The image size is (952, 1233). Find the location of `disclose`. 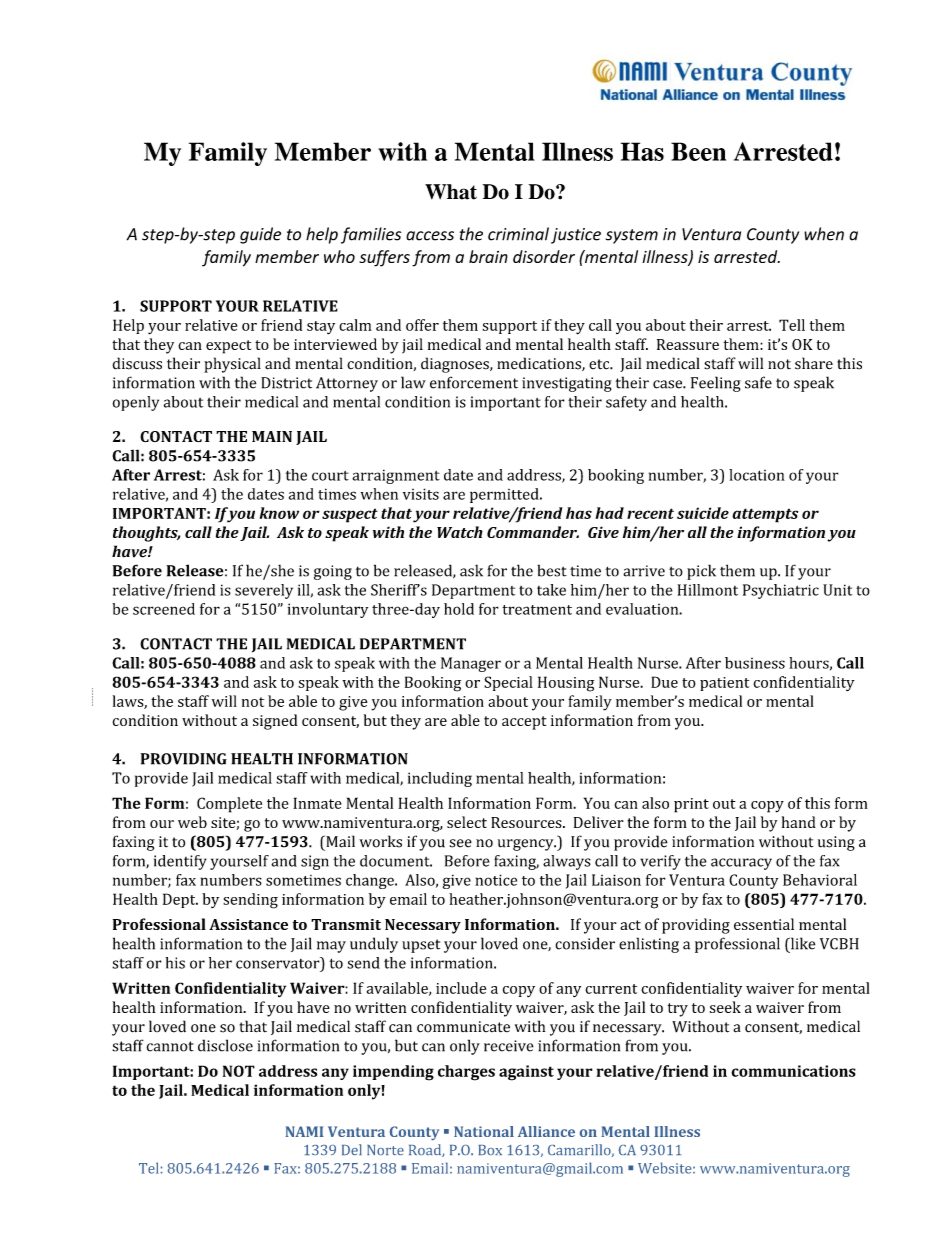

disclose is located at coordinates (225, 1045).
